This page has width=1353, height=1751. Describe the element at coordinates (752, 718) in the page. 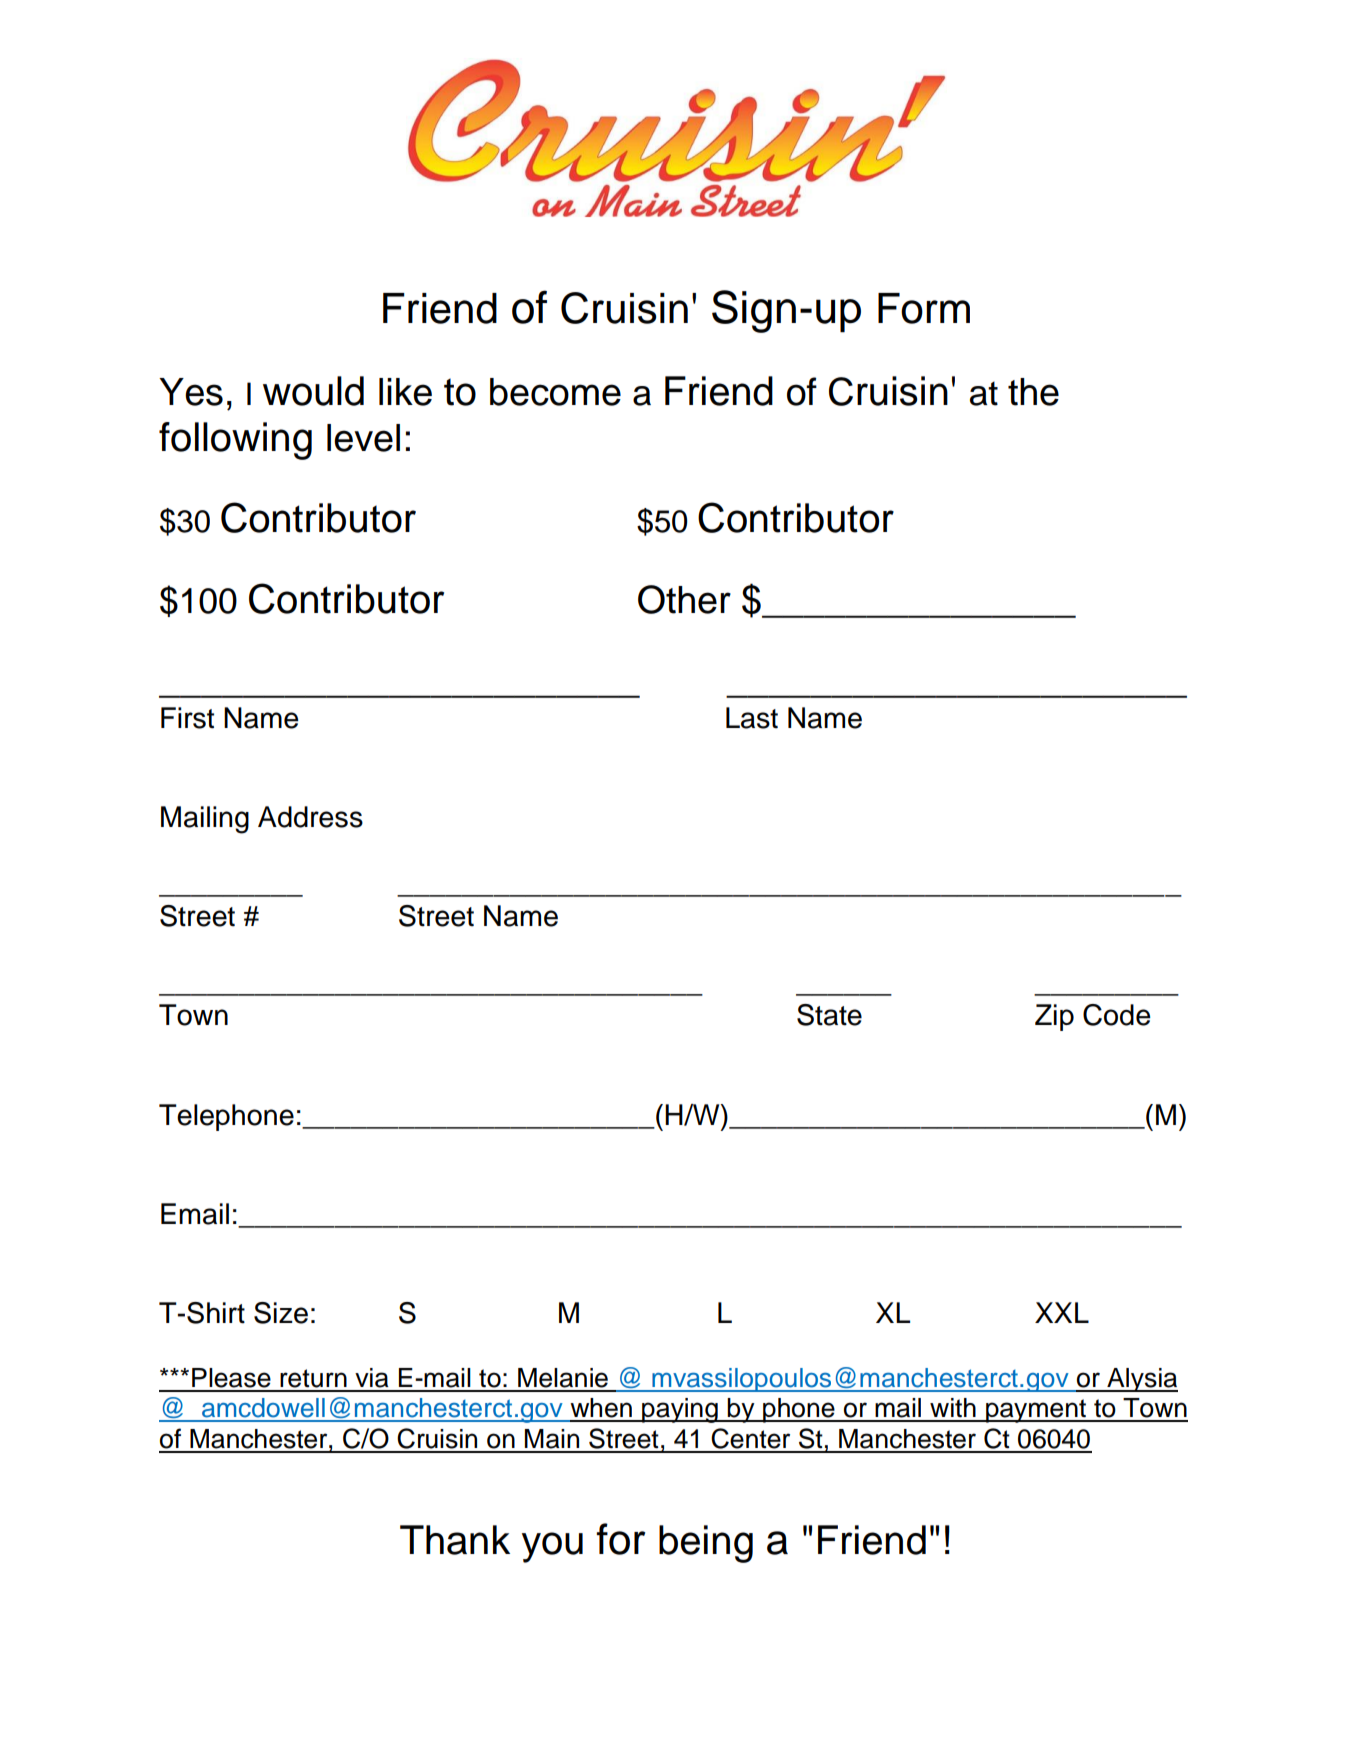

I see `Last` at that location.
